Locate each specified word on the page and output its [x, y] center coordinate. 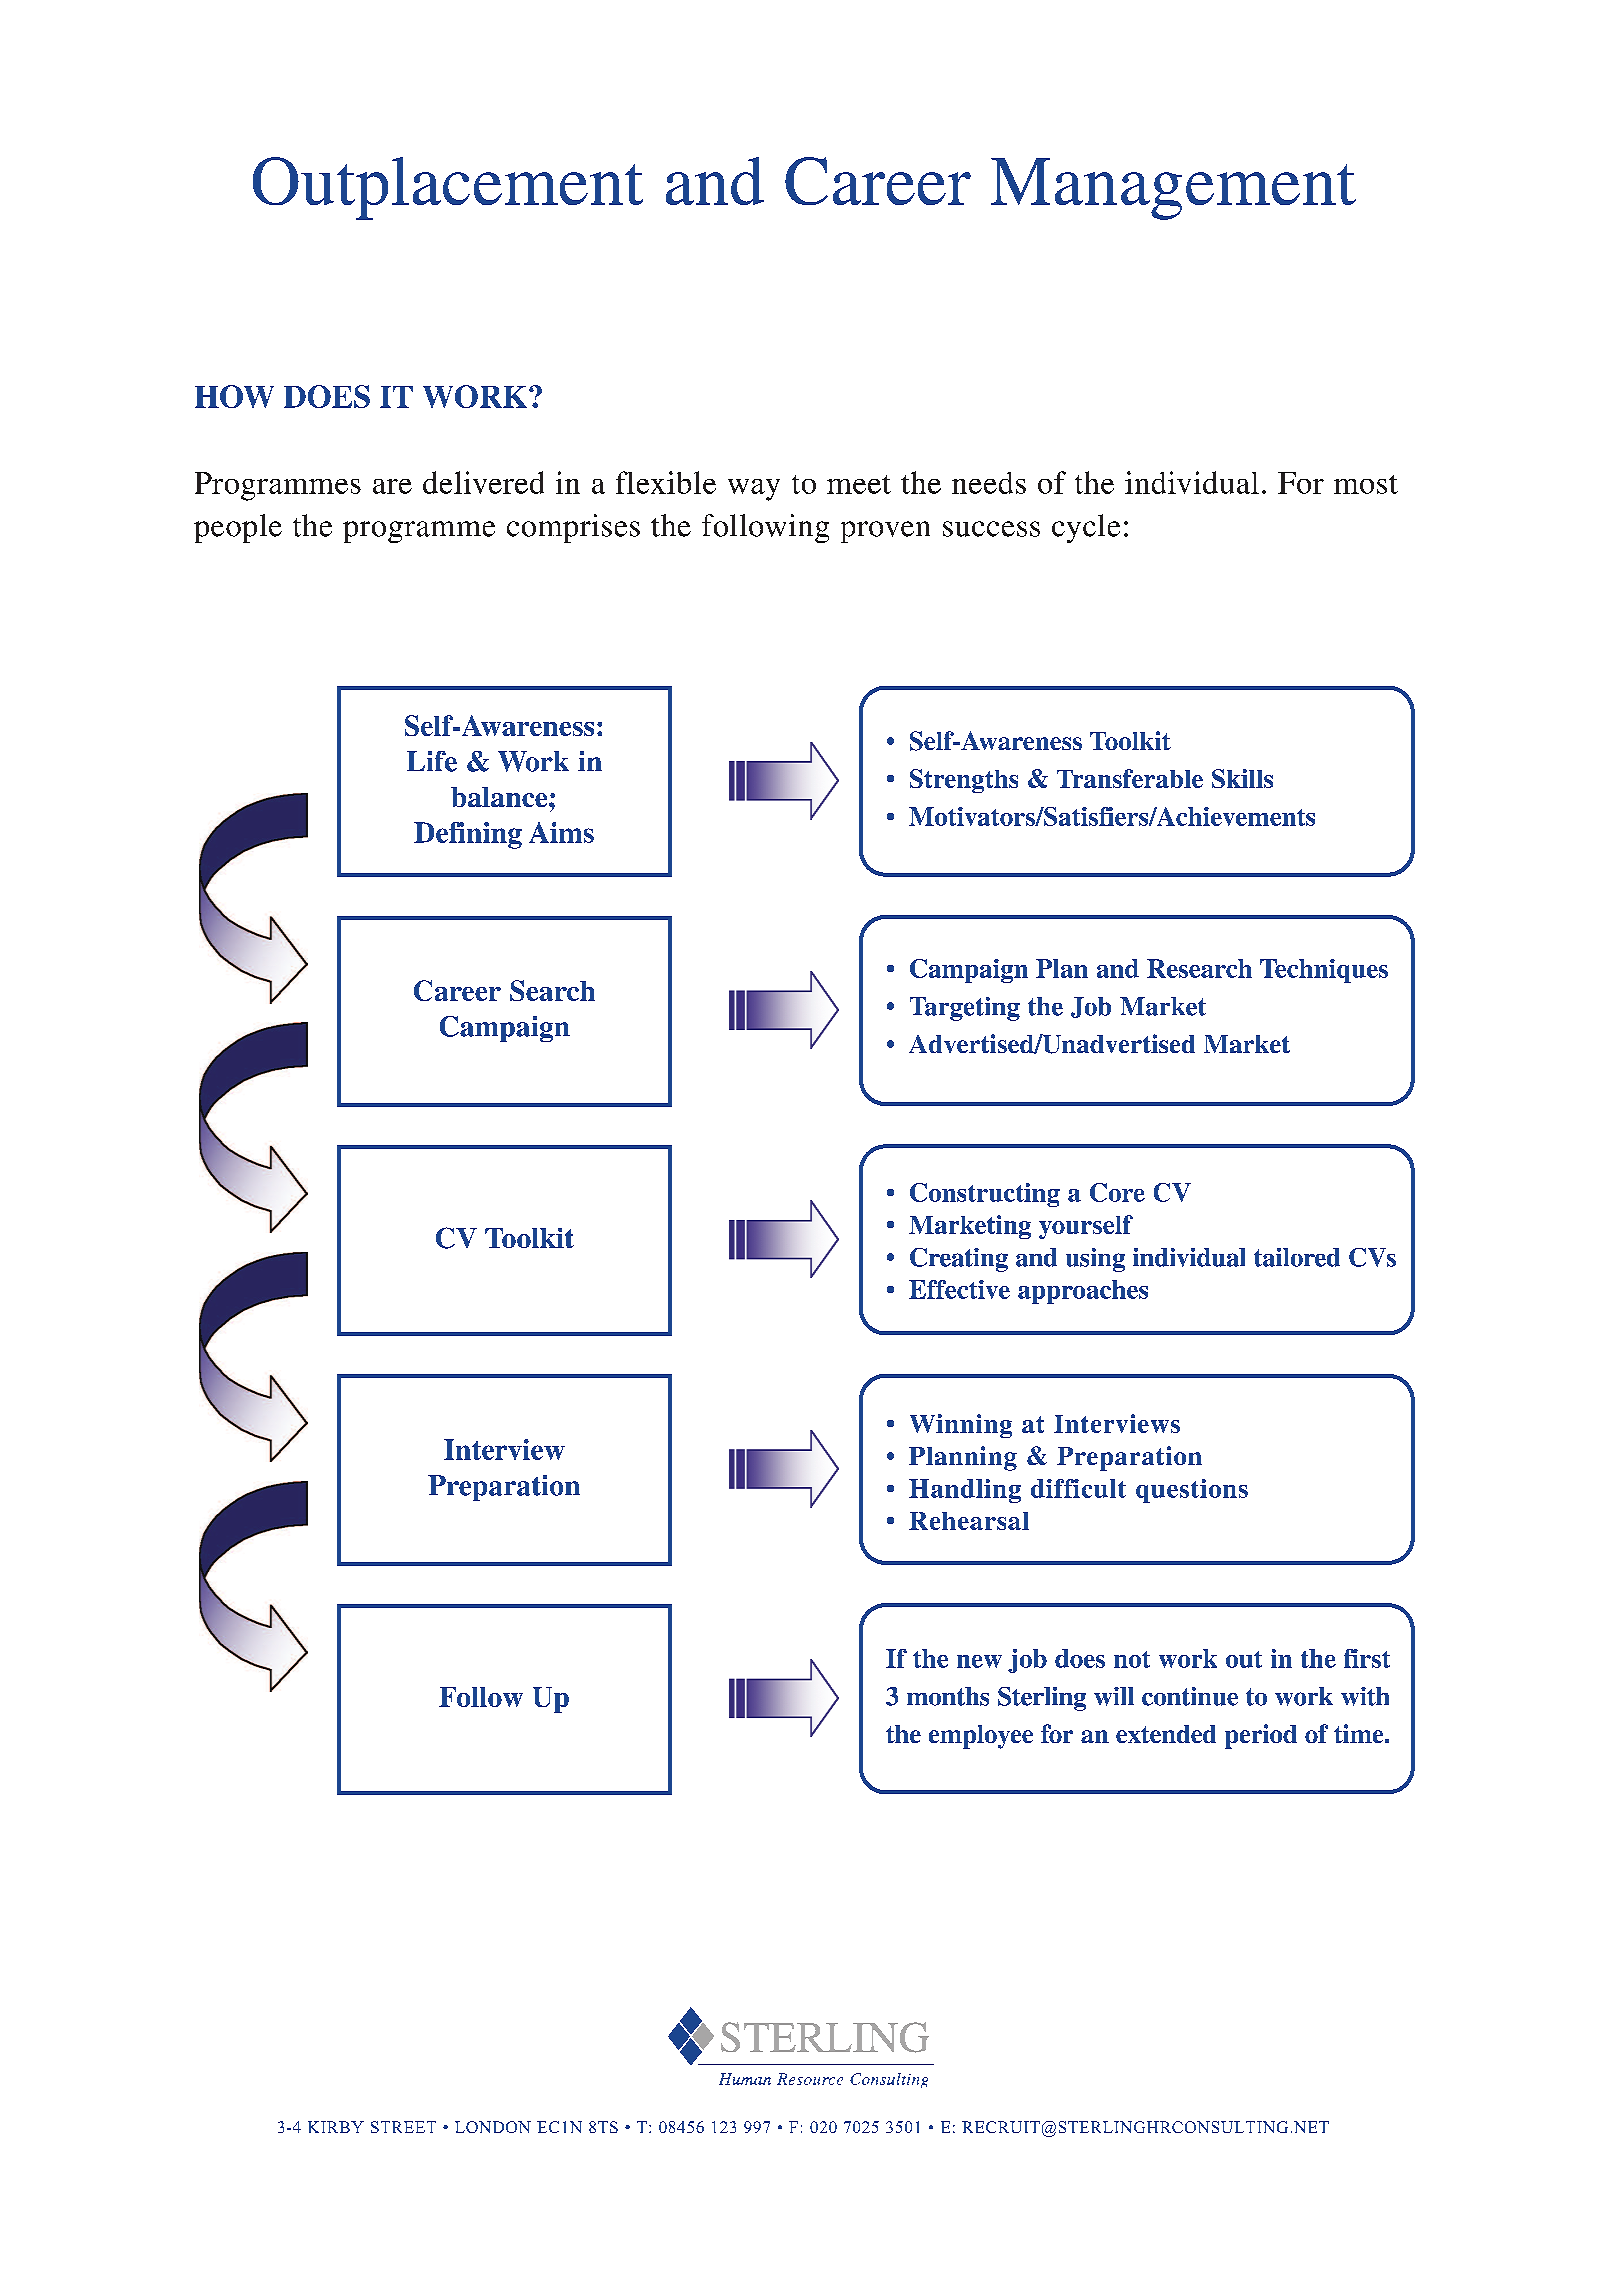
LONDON [493, 2127]
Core [1117, 1192]
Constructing [985, 1195]
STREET [403, 2127]
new [979, 1661]
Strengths [964, 781]
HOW [234, 396]
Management [1173, 189]
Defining [468, 835]
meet [859, 484]
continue [1190, 1696]
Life [432, 761]
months [948, 1696]
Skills [1242, 778]
